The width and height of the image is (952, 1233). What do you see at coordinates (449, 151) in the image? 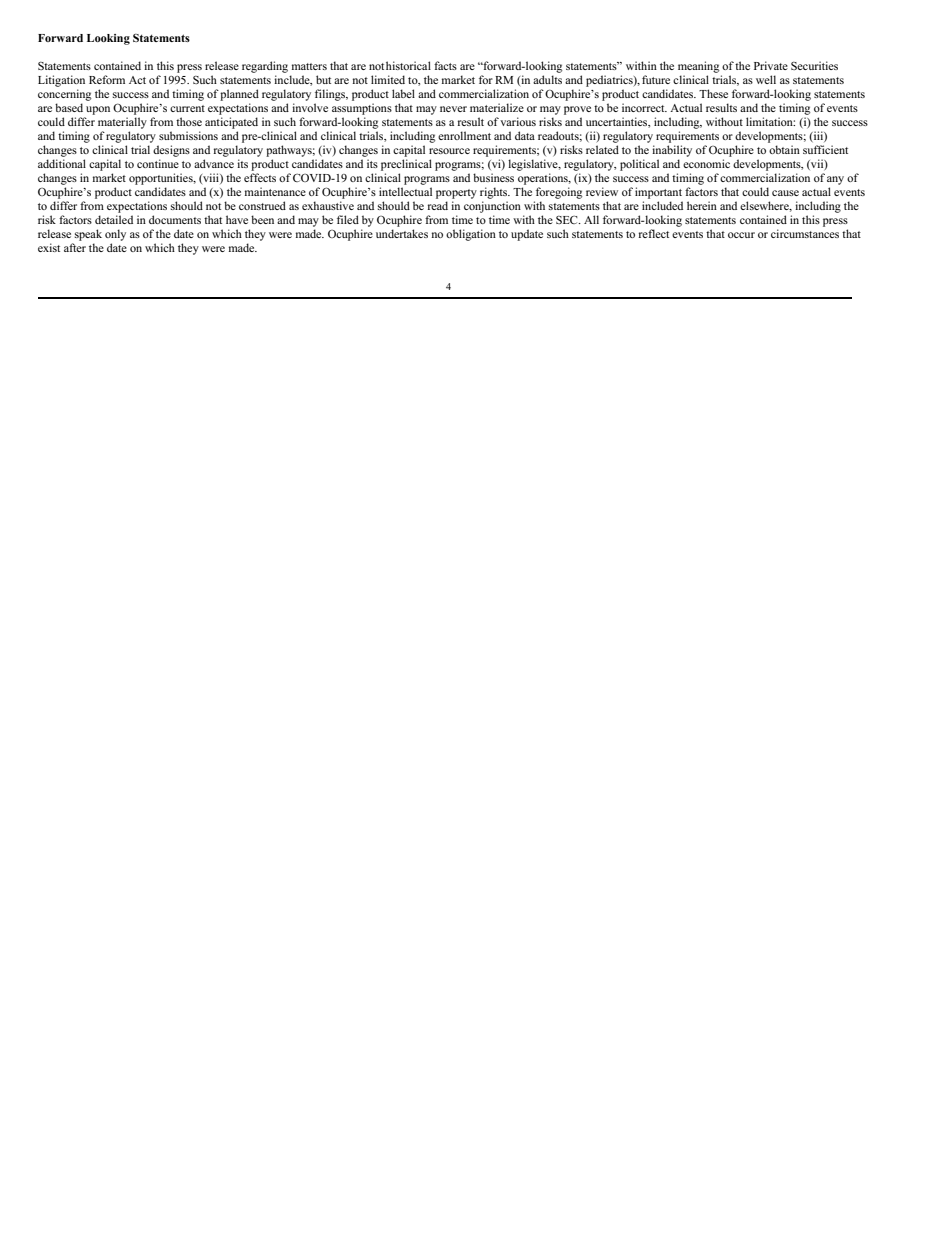
I see `resource` at bounding box center [449, 151].
